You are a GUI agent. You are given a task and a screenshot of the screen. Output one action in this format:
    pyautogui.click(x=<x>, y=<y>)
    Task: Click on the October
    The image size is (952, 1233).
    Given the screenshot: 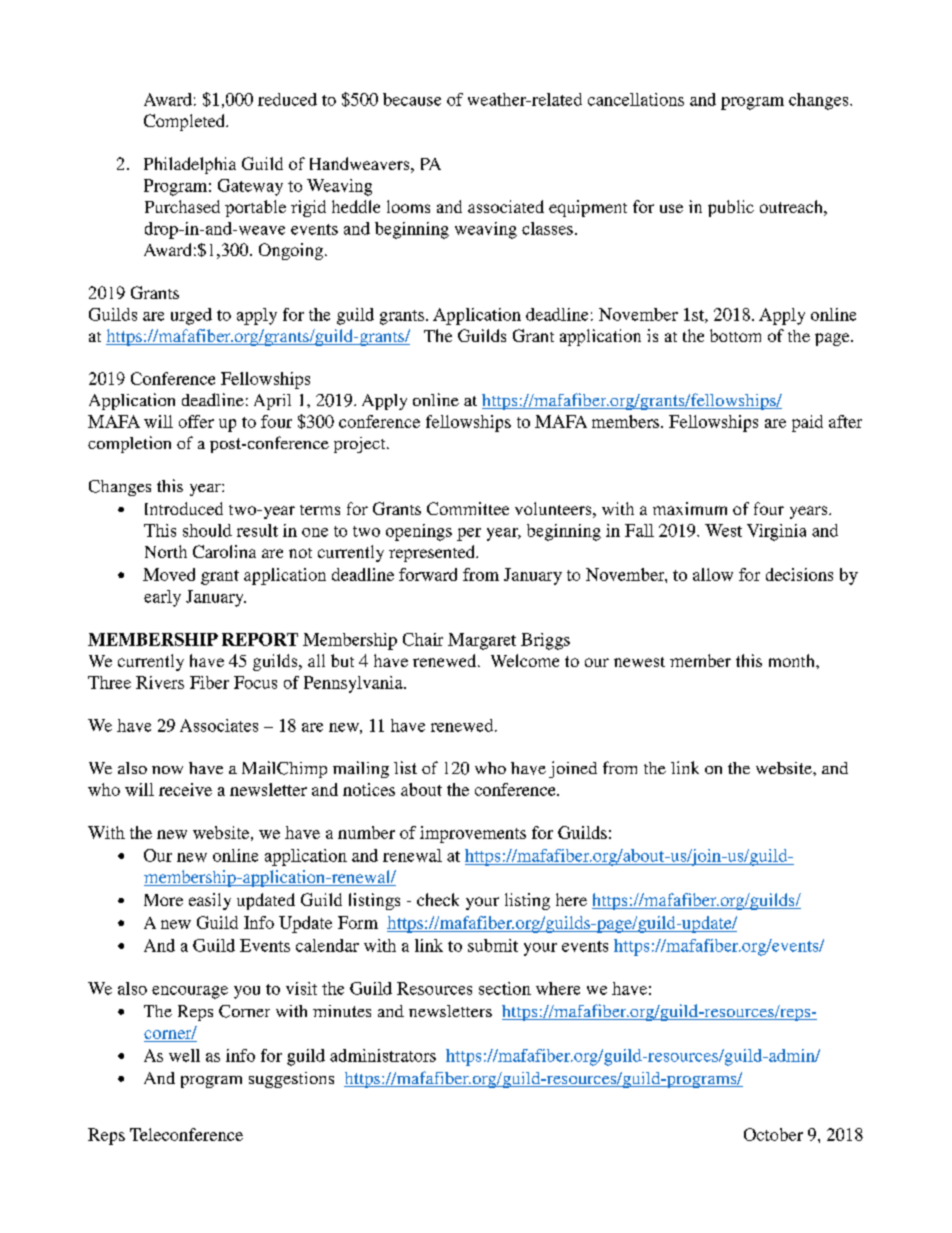 What is the action you would take?
    pyautogui.click(x=773, y=1134)
